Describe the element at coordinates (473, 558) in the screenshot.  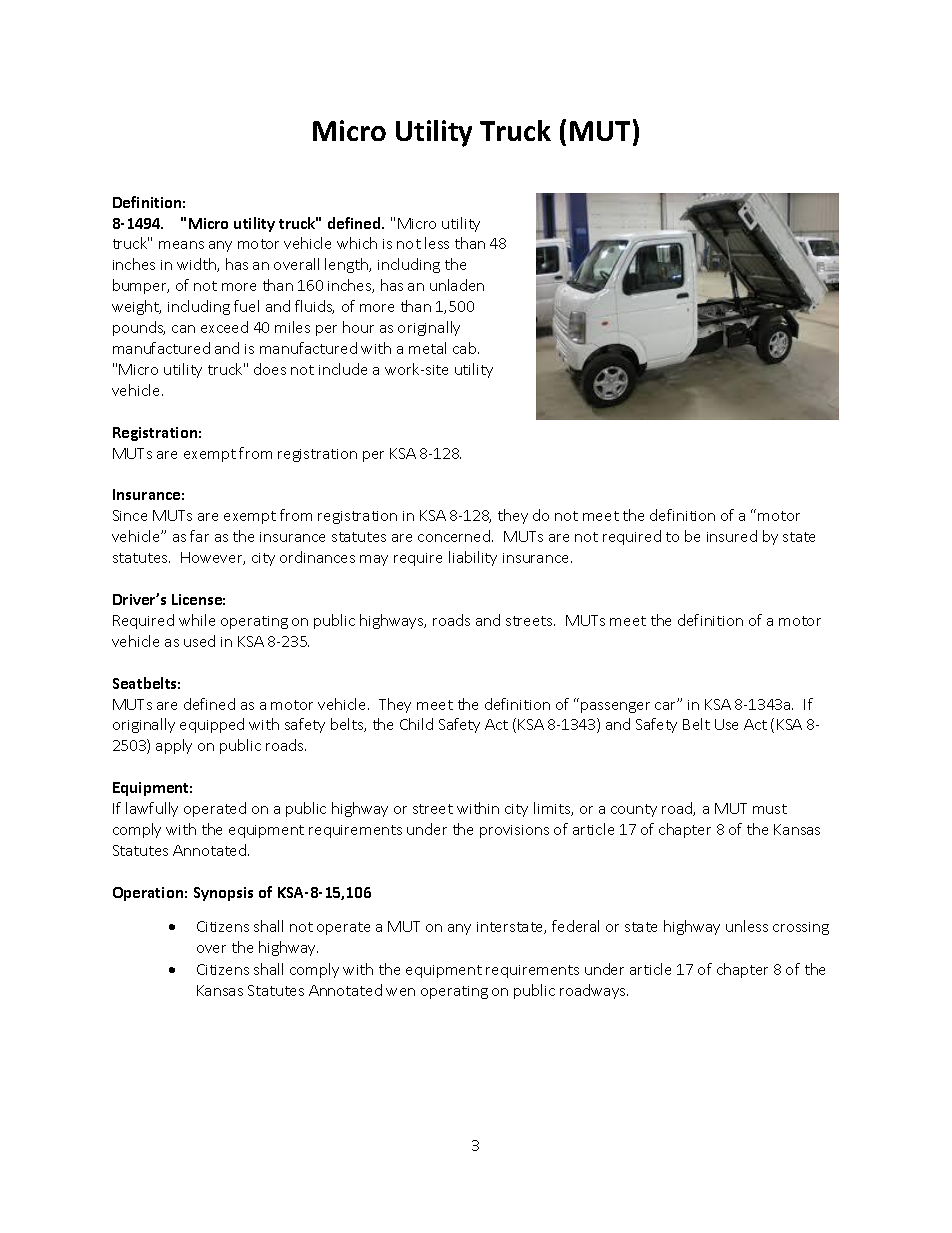
I see `liability` at that location.
